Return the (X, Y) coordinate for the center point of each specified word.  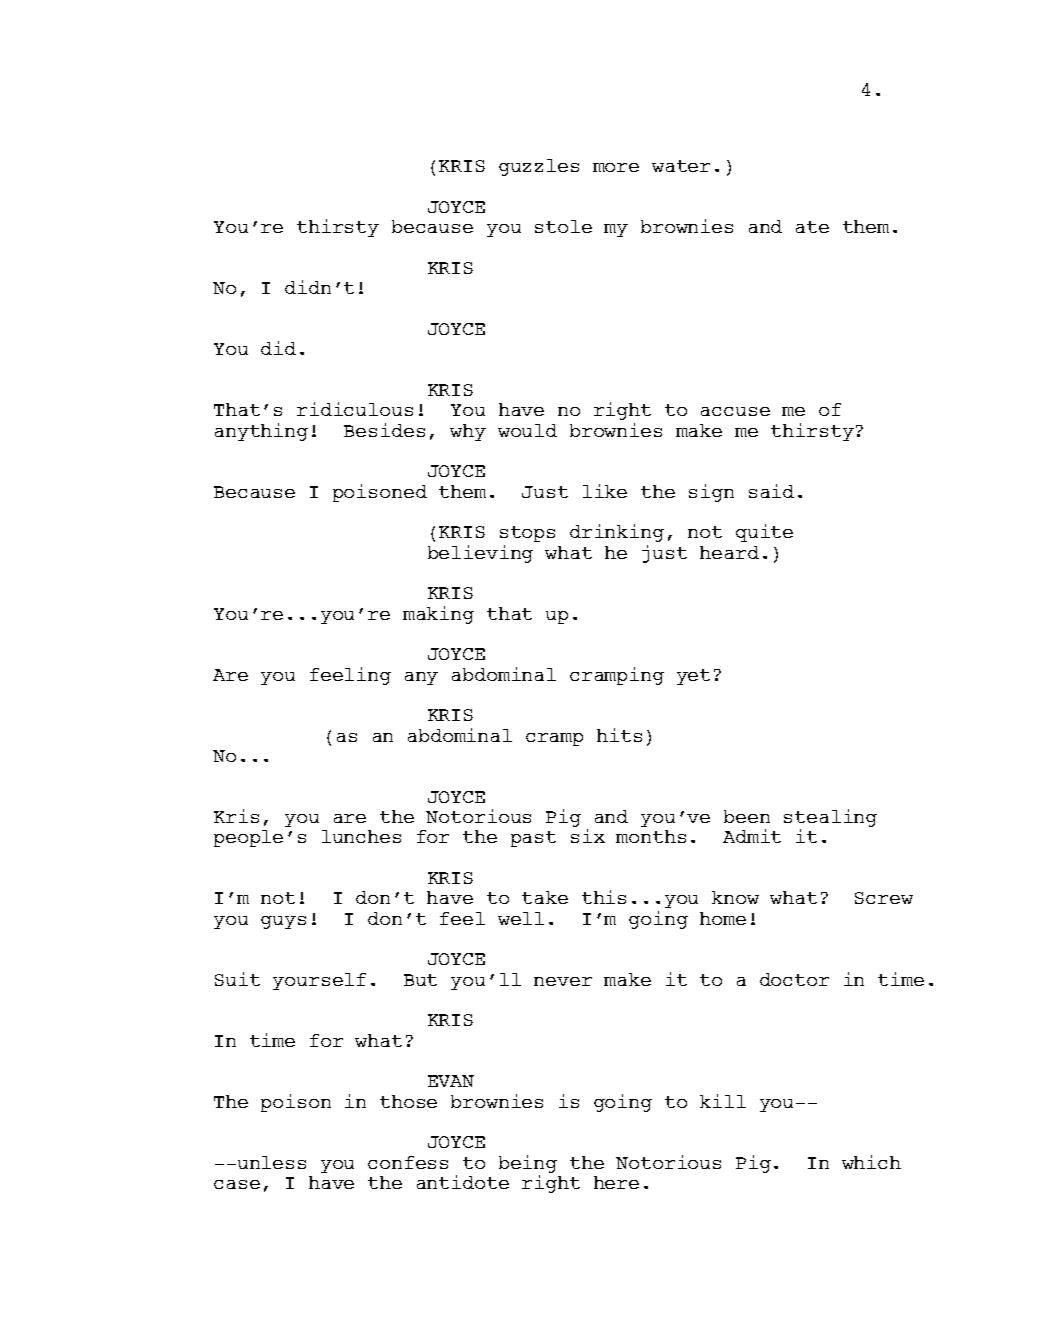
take (545, 897)
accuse (735, 411)
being (528, 1164)
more (616, 167)
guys (283, 922)
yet (693, 677)
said (771, 491)
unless (270, 1162)
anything (261, 432)
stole (563, 226)
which (871, 1162)
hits (619, 735)
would (527, 430)
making (438, 615)
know (735, 897)
